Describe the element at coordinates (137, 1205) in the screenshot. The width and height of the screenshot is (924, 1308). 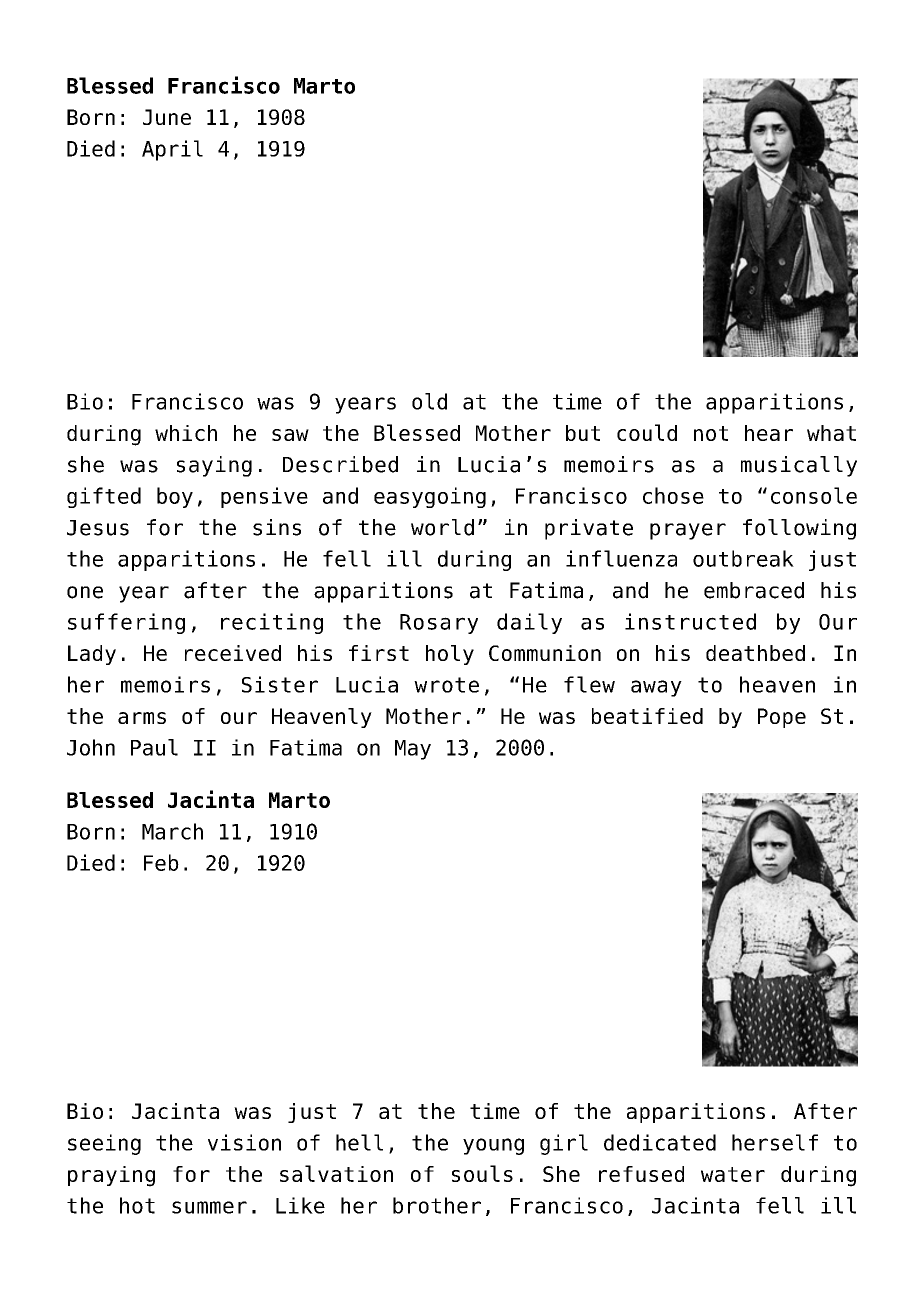
I see `hot` at that location.
